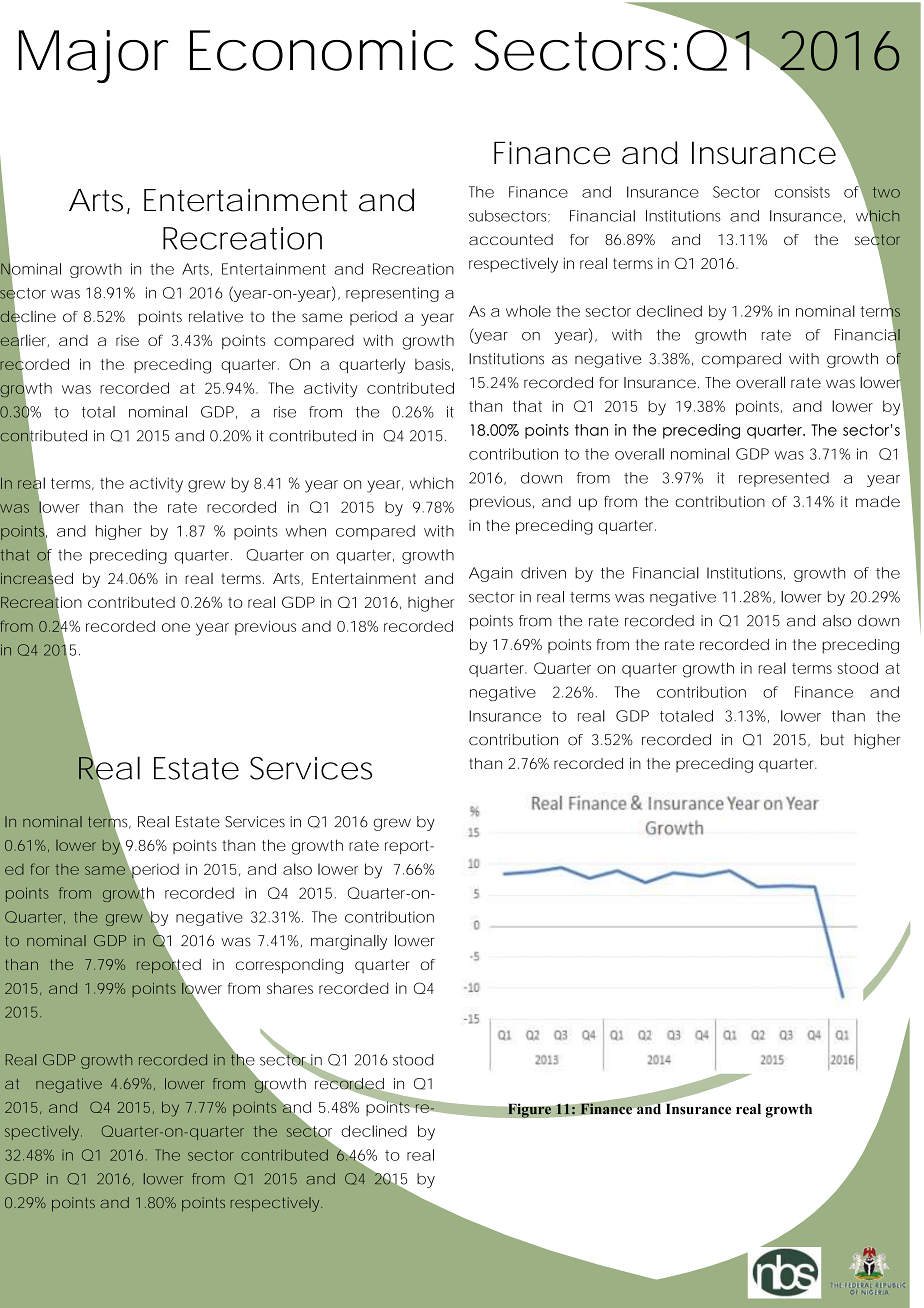 Image resolution: width=924 pixels, height=1308 pixels. What do you see at coordinates (802, 192) in the screenshot?
I see `consists` at bounding box center [802, 192].
